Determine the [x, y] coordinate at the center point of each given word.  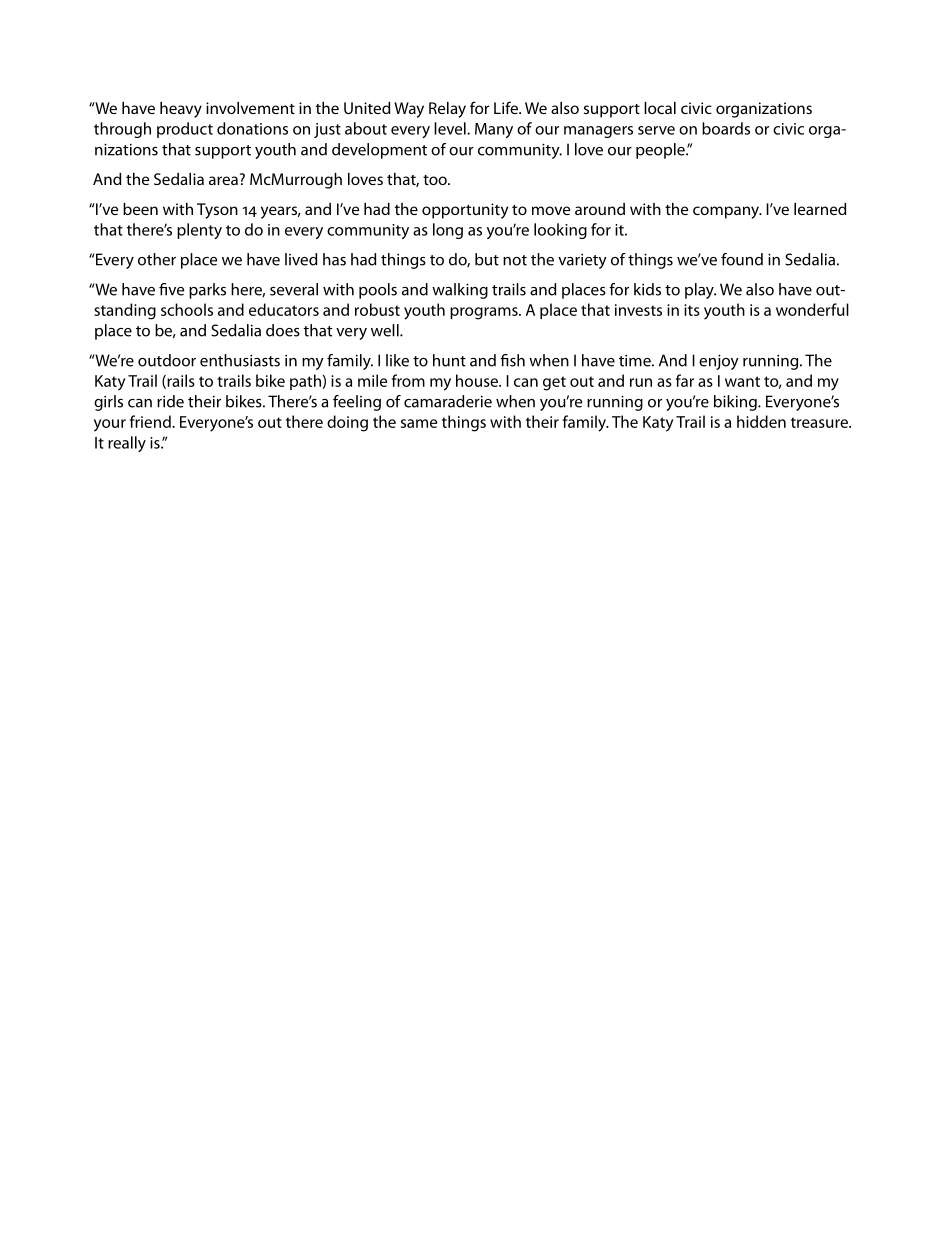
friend [151, 421]
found [742, 259]
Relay [447, 110]
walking [460, 291]
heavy [181, 110]
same [419, 423]
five [171, 289]
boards [726, 128]
